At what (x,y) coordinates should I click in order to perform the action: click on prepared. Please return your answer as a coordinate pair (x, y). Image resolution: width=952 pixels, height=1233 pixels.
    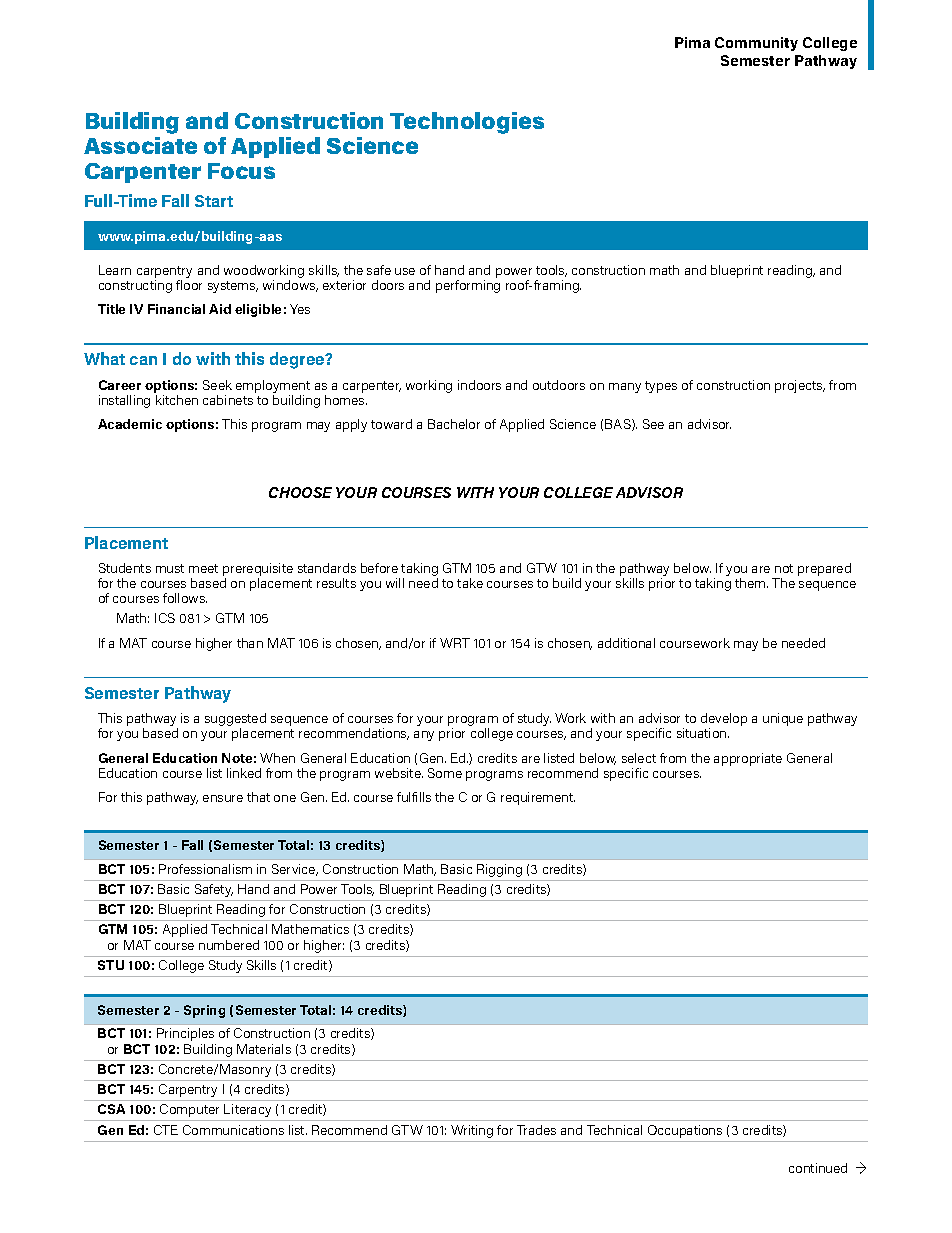
    Looking at the image, I should click on (824, 569).
